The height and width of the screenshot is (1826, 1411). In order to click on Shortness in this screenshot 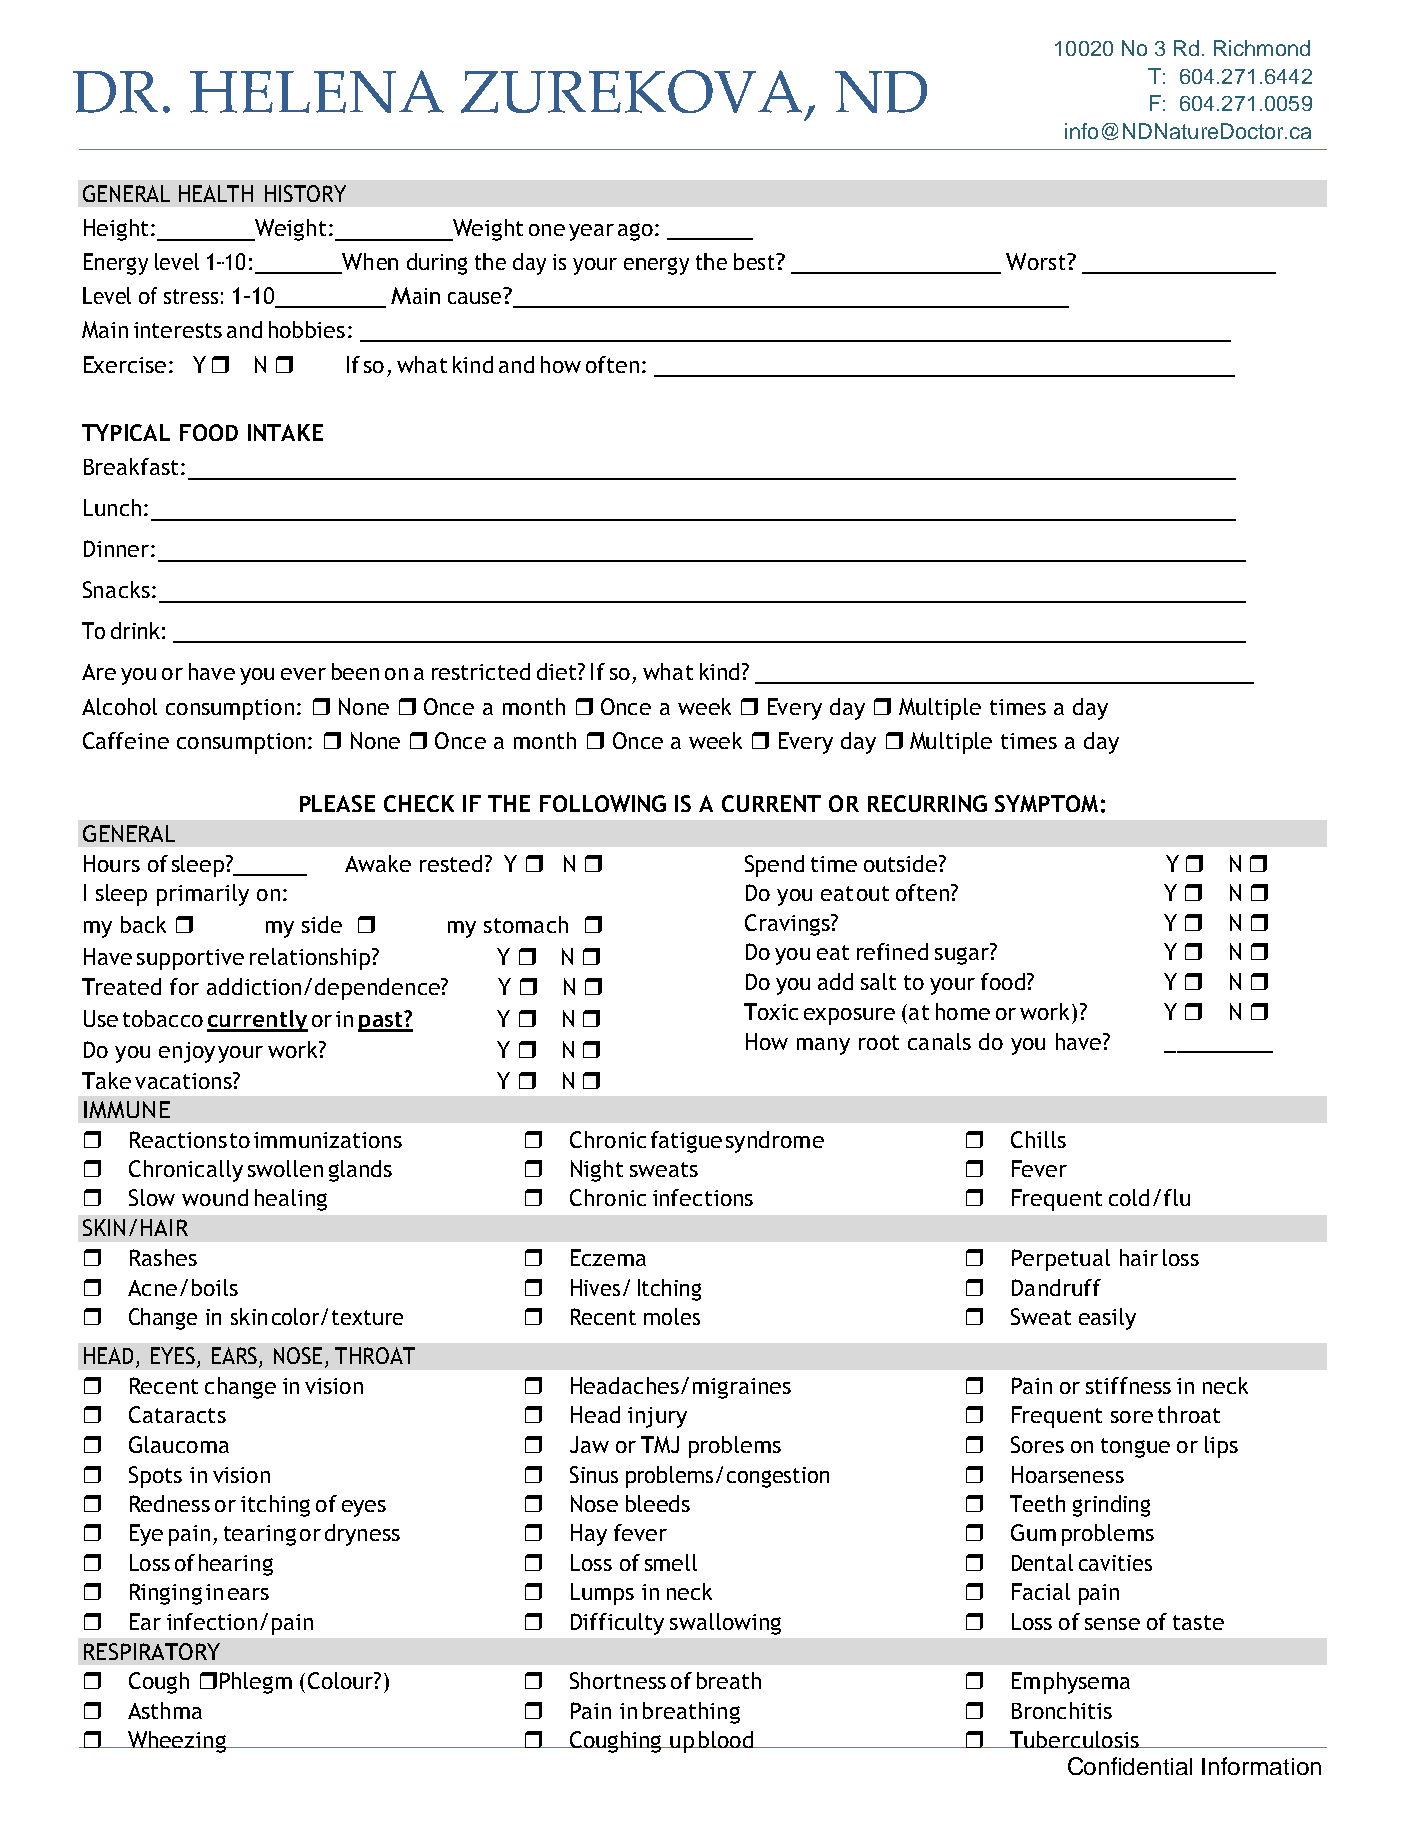, I will do `click(618, 1680)`.
